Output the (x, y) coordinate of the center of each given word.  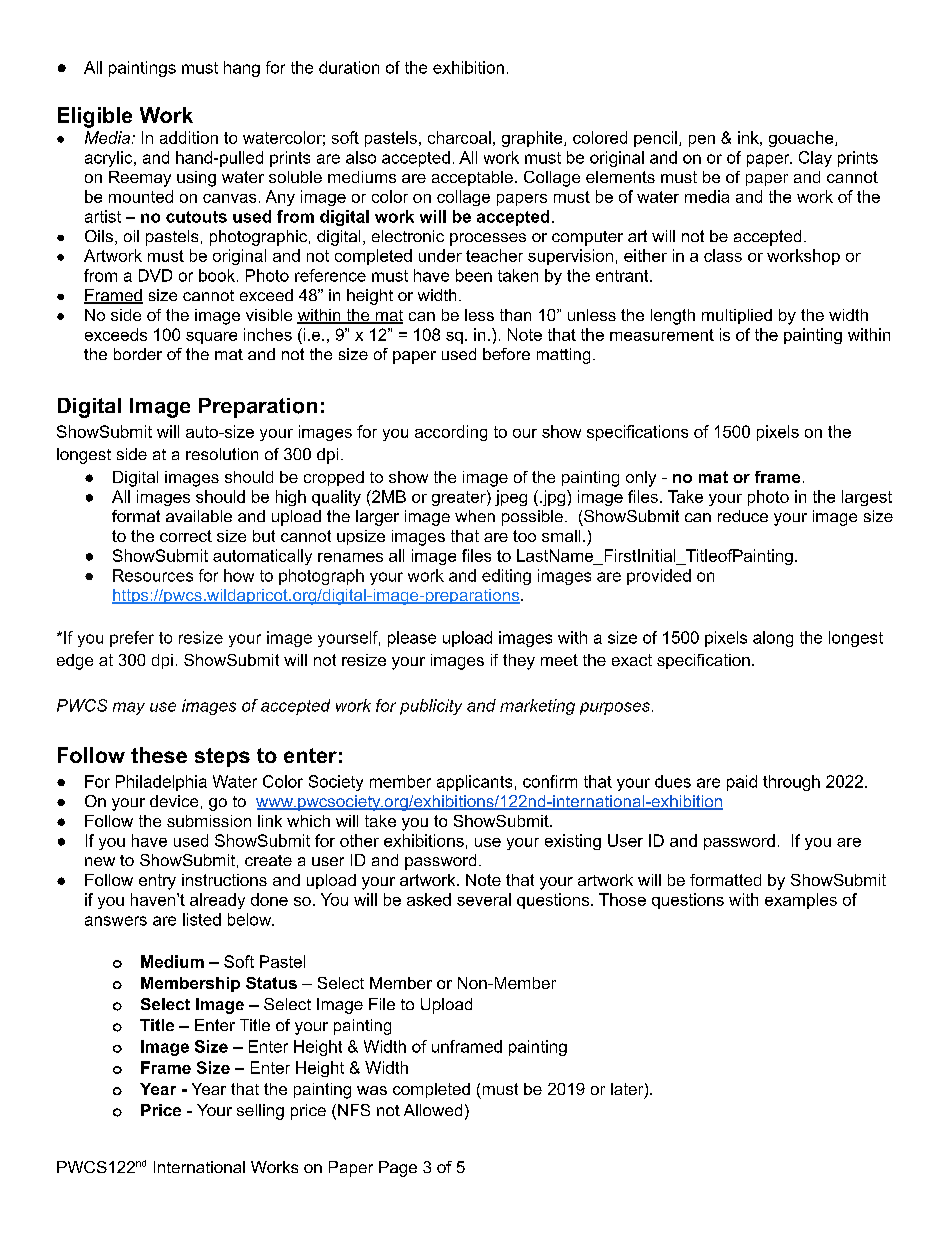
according (451, 433)
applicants (474, 783)
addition (189, 137)
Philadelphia (161, 783)
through (791, 783)
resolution (222, 454)
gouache (802, 139)
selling (260, 1112)
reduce (743, 516)
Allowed (433, 1110)
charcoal (459, 137)
